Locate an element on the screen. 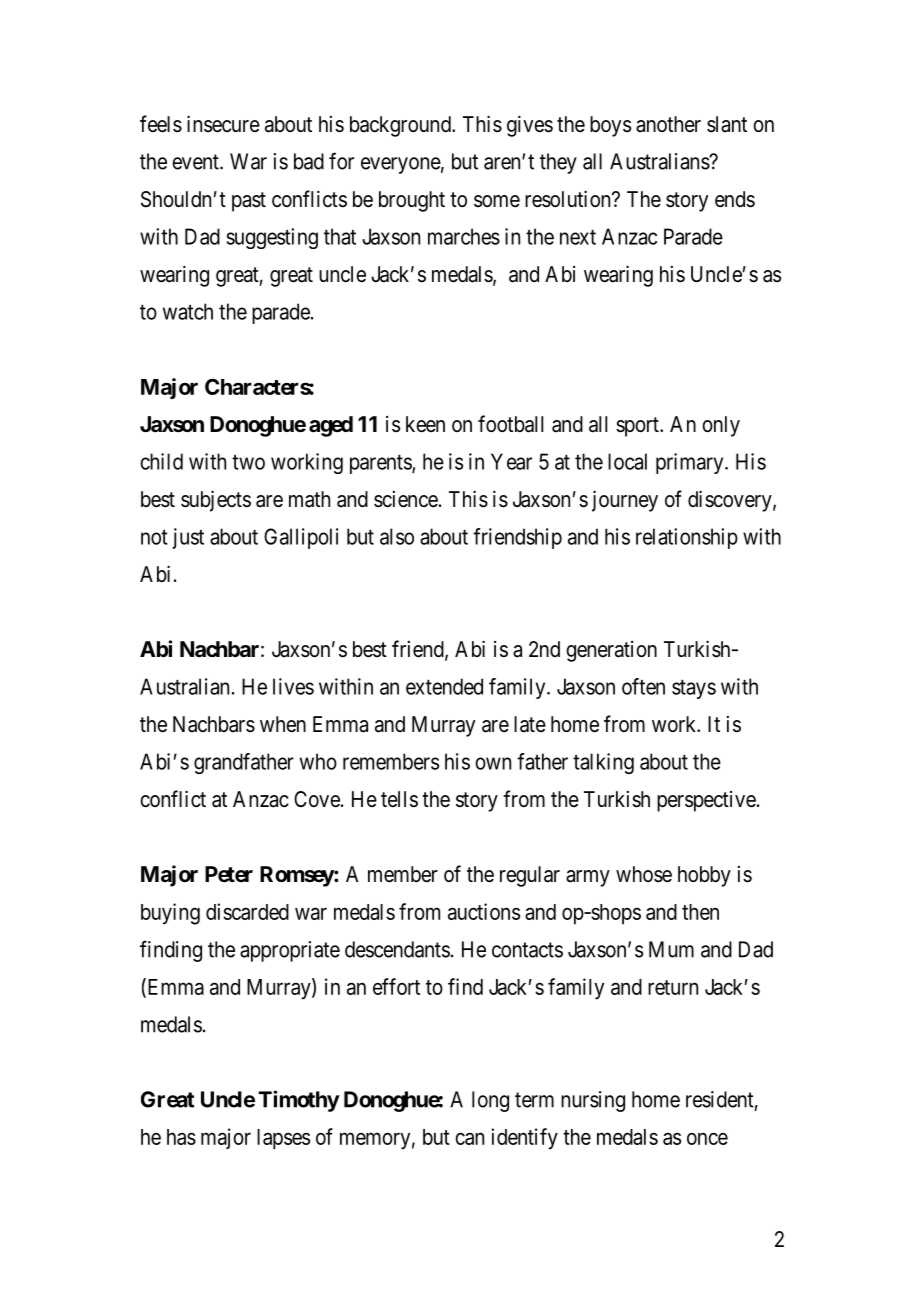  event is located at coordinates (196, 162).
